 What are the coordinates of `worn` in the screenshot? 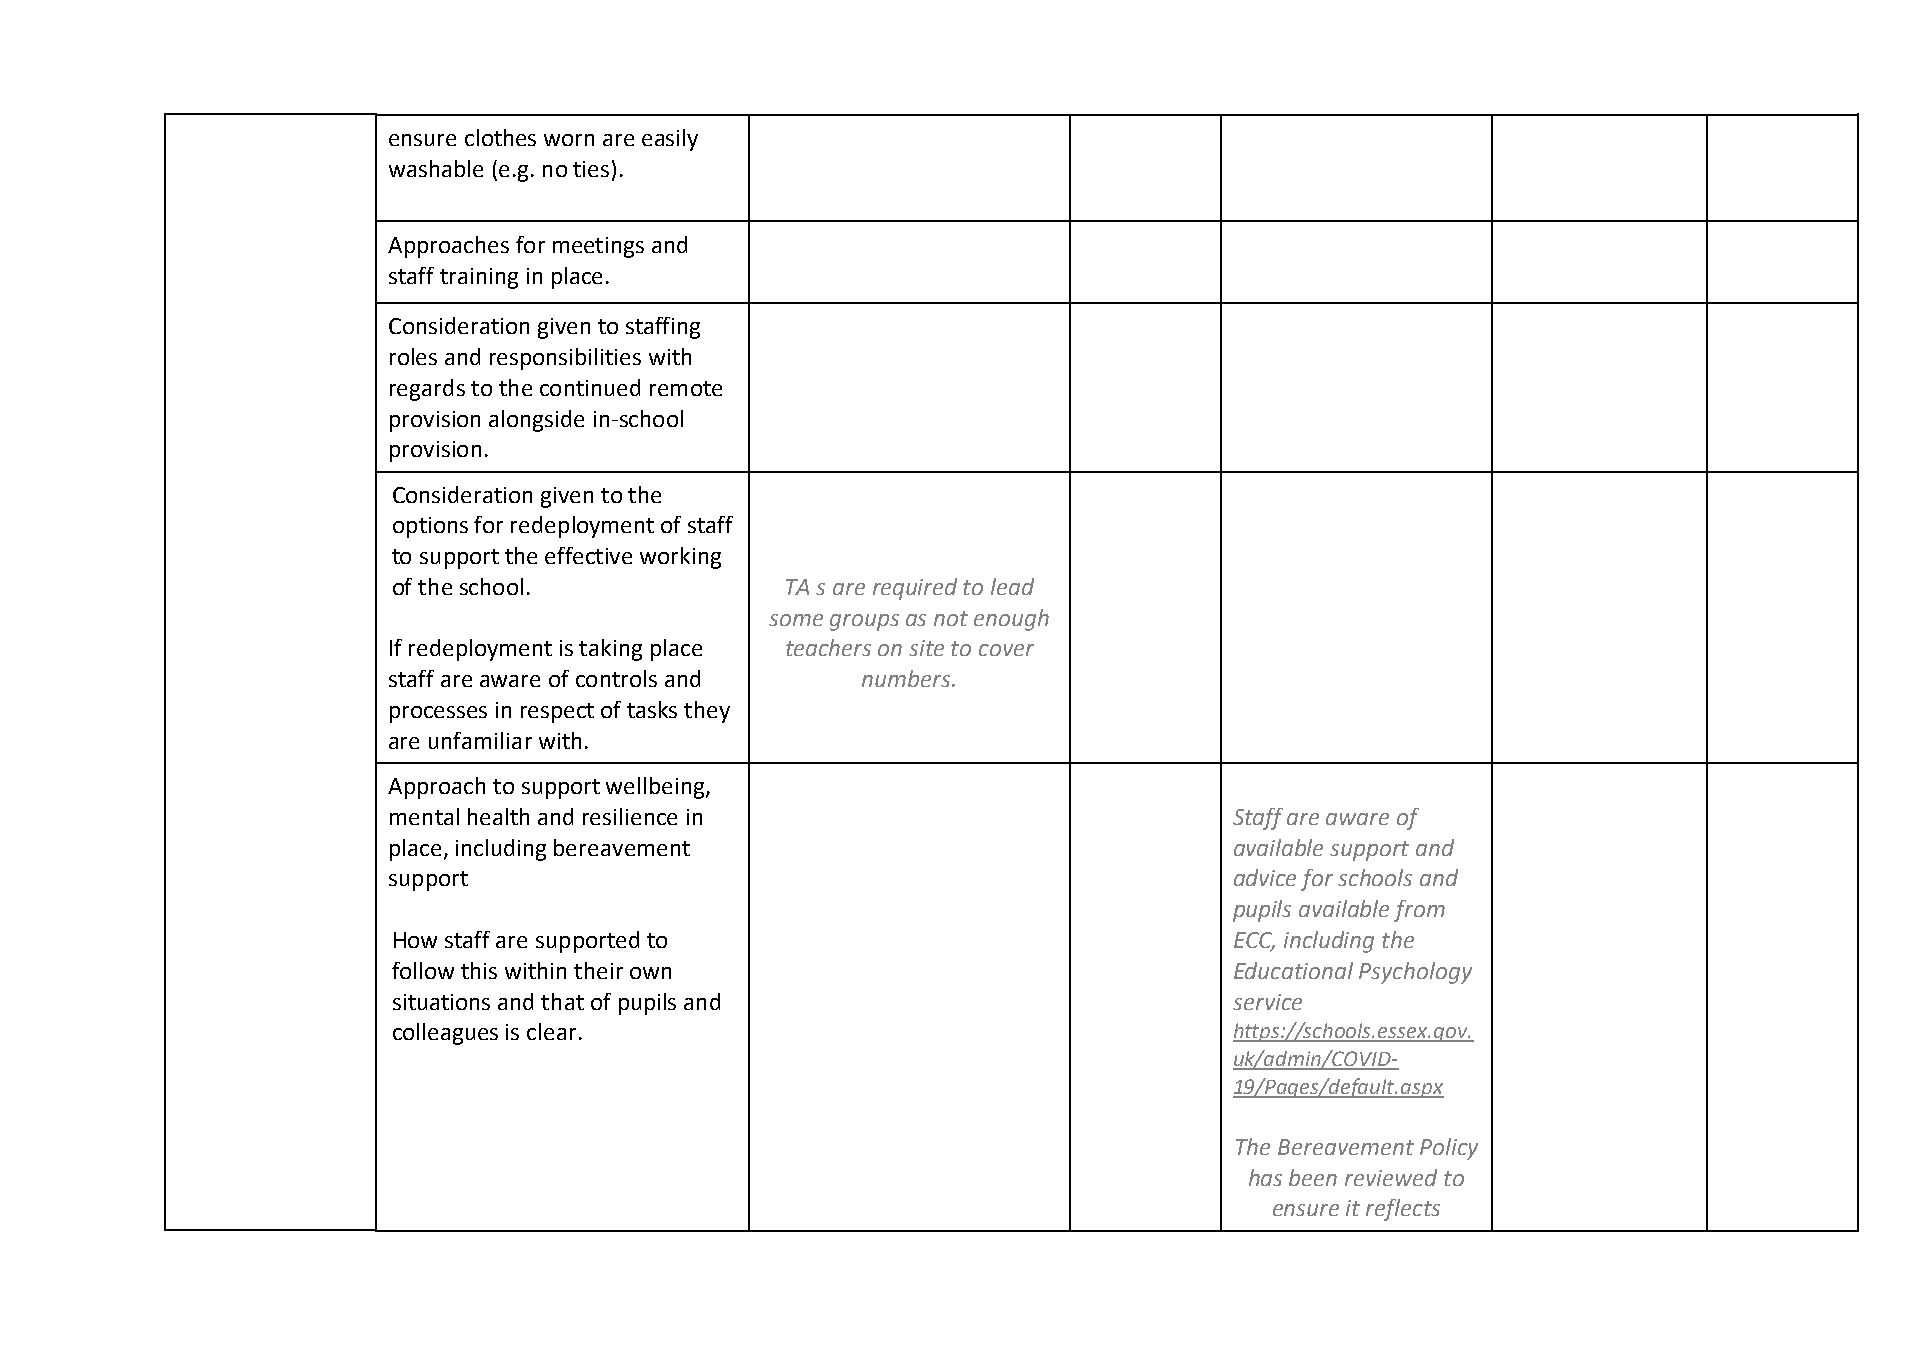 It's located at (569, 140).
